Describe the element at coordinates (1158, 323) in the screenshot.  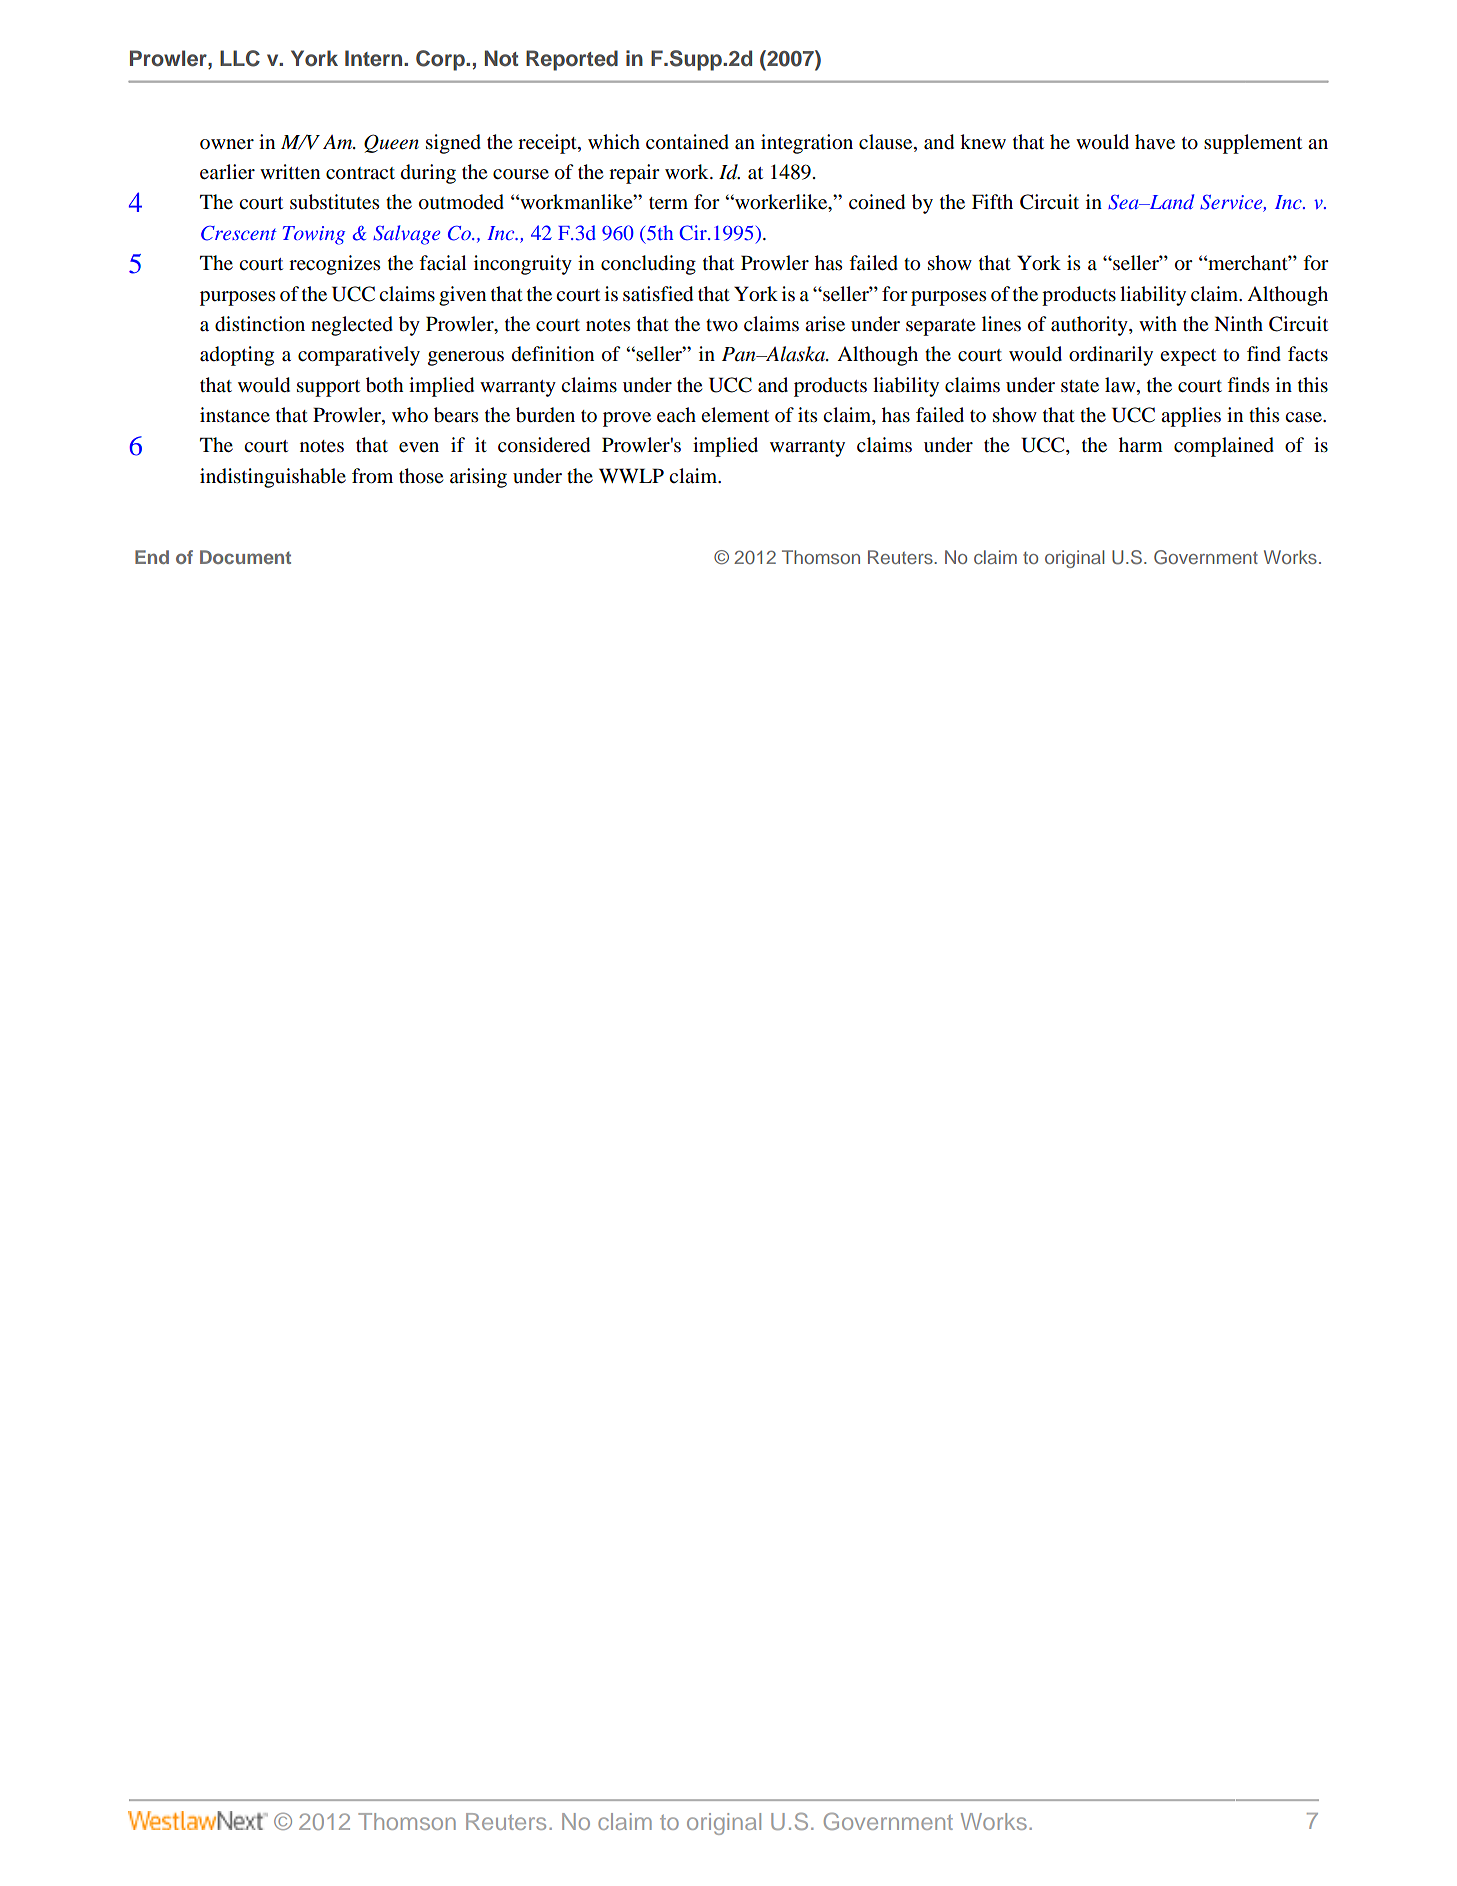
I see `with` at that location.
